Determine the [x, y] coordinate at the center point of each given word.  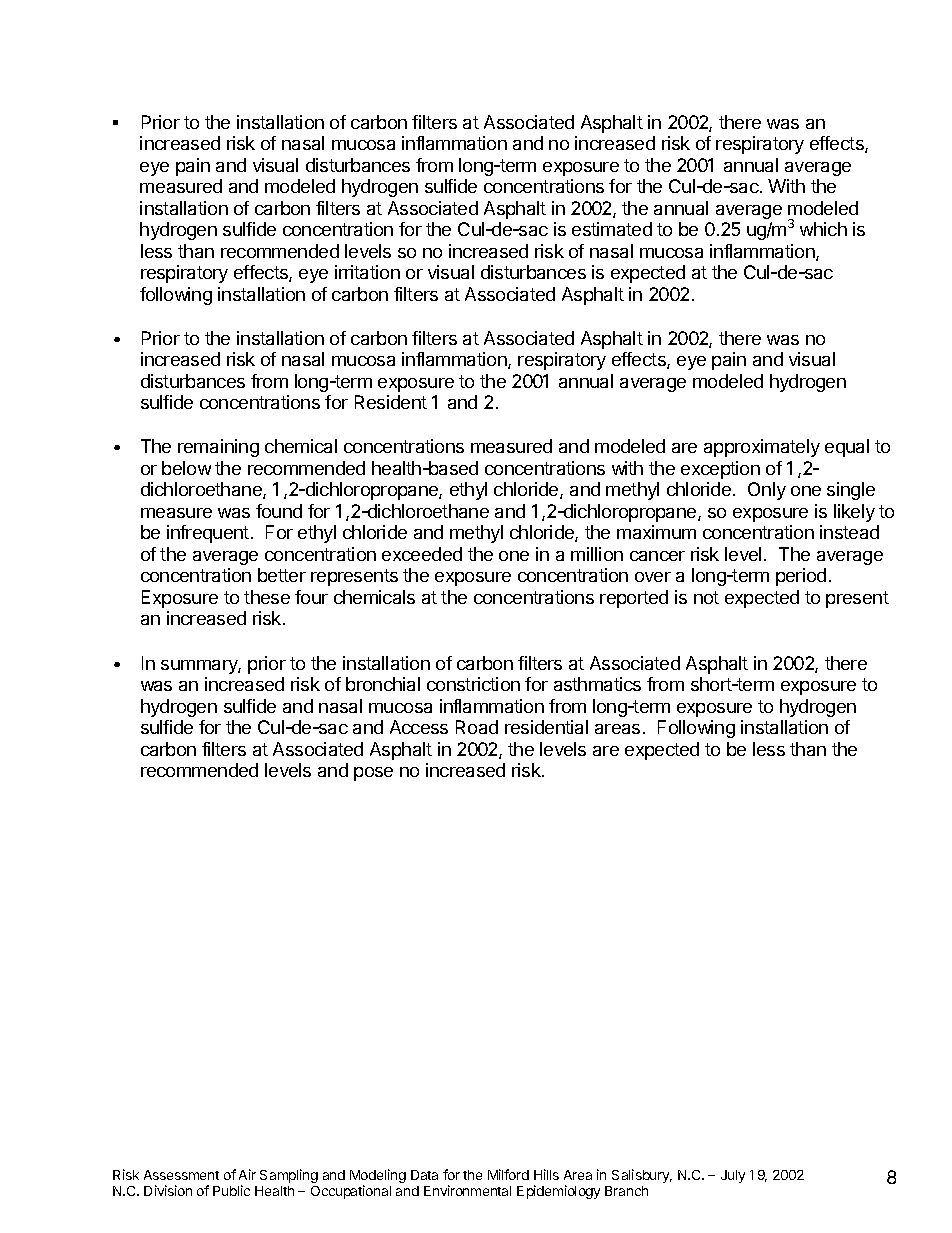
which [823, 229]
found [279, 511]
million [597, 554]
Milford [508, 1174]
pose [373, 774]
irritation [367, 272]
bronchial [383, 684]
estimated [612, 229]
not [706, 597]
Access [419, 727]
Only [767, 491]
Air [247, 1174]
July [733, 1176]
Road [477, 727]
